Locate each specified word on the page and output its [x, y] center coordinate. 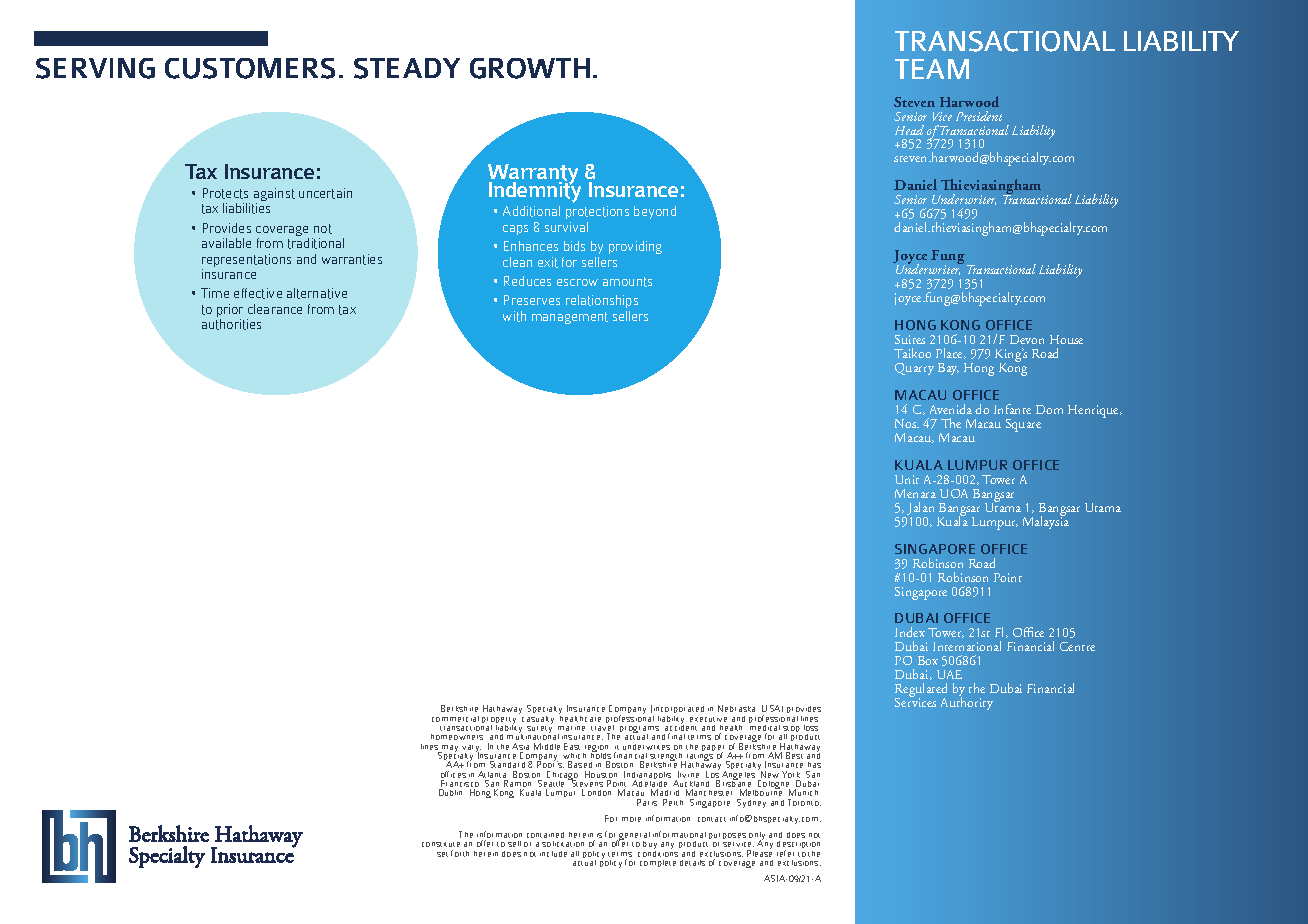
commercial [455, 719]
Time [215, 293]
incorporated [678, 711]
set [442, 854]
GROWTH [530, 68]
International [967, 646]
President [979, 116]
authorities [231, 324]
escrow [577, 282]
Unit [907, 479]
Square [1023, 425]
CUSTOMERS [250, 68]
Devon [1027, 339]
